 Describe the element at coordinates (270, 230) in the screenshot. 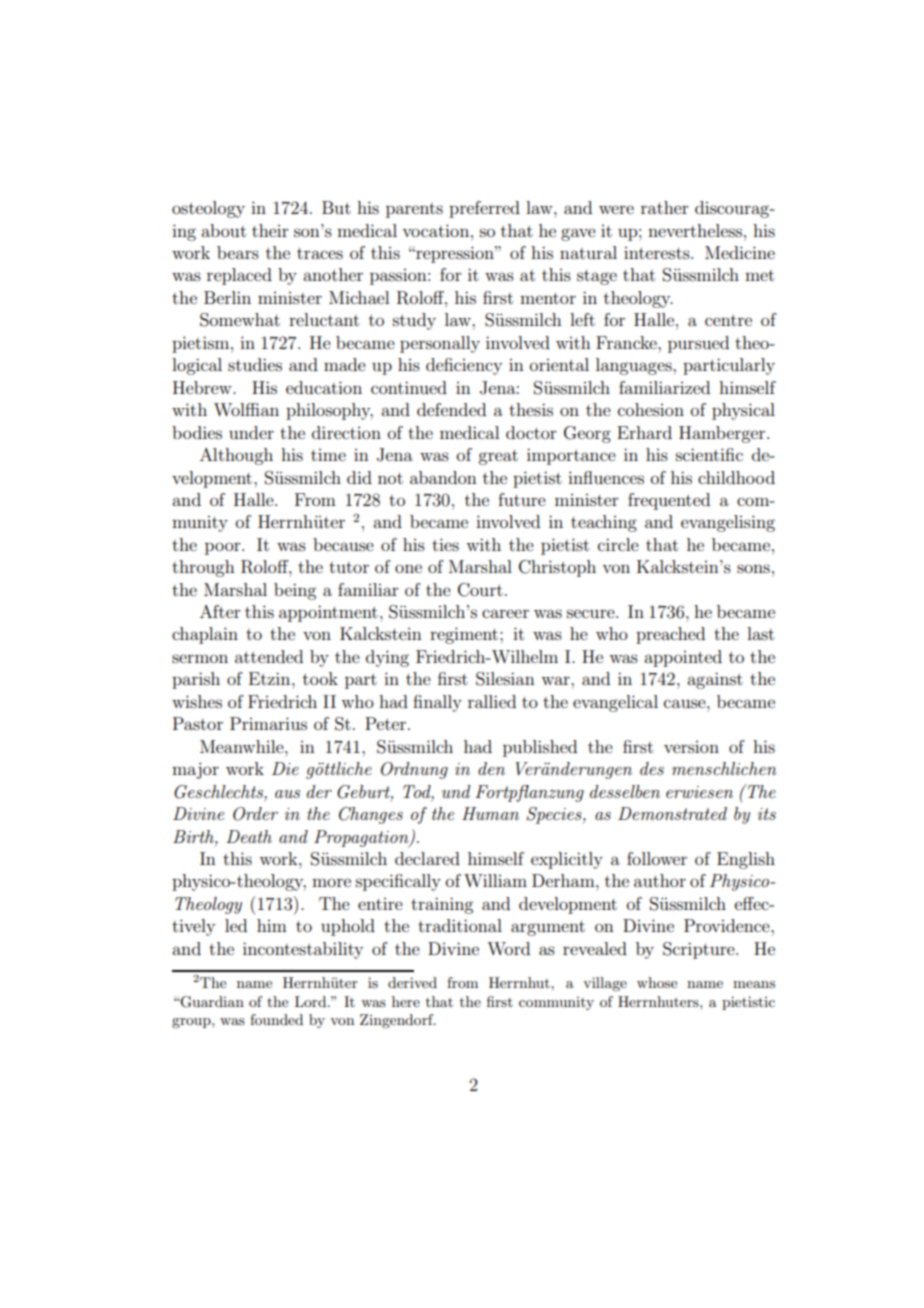

I see `their` at that location.
